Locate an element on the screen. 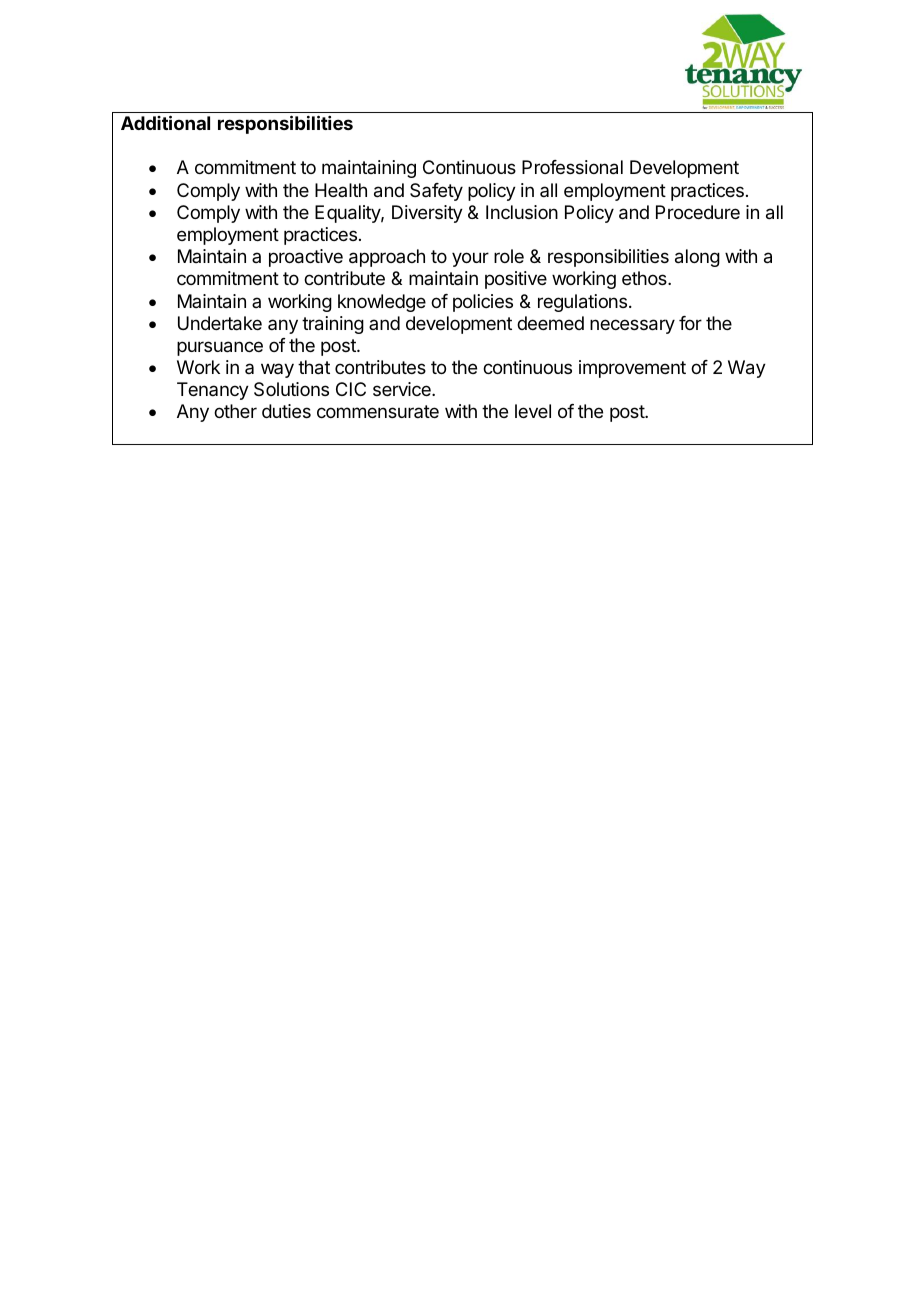 The image size is (924, 1308). Undertake is located at coordinates (220, 323).
